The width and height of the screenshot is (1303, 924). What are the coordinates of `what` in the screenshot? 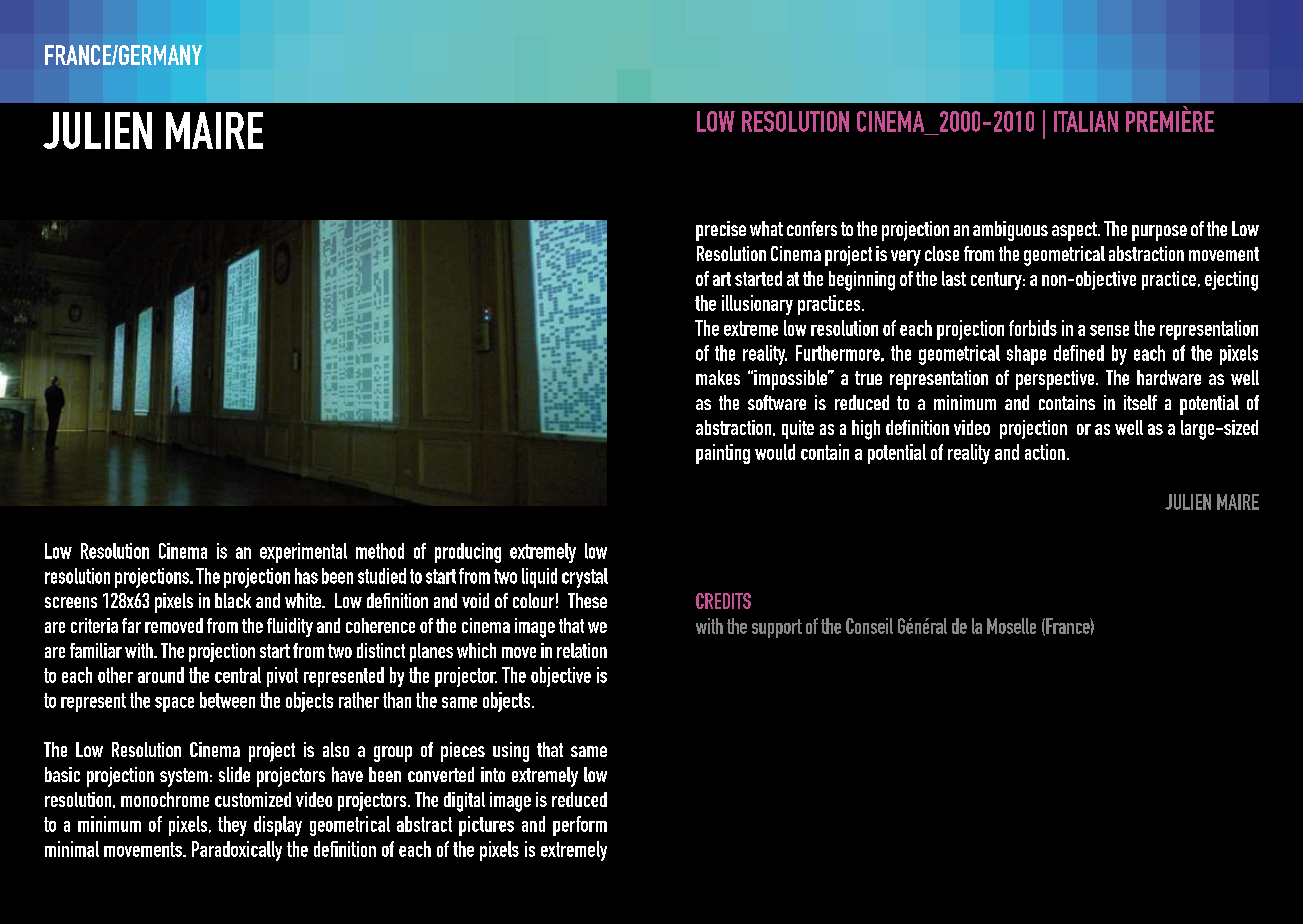 It's located at (766, 228).
